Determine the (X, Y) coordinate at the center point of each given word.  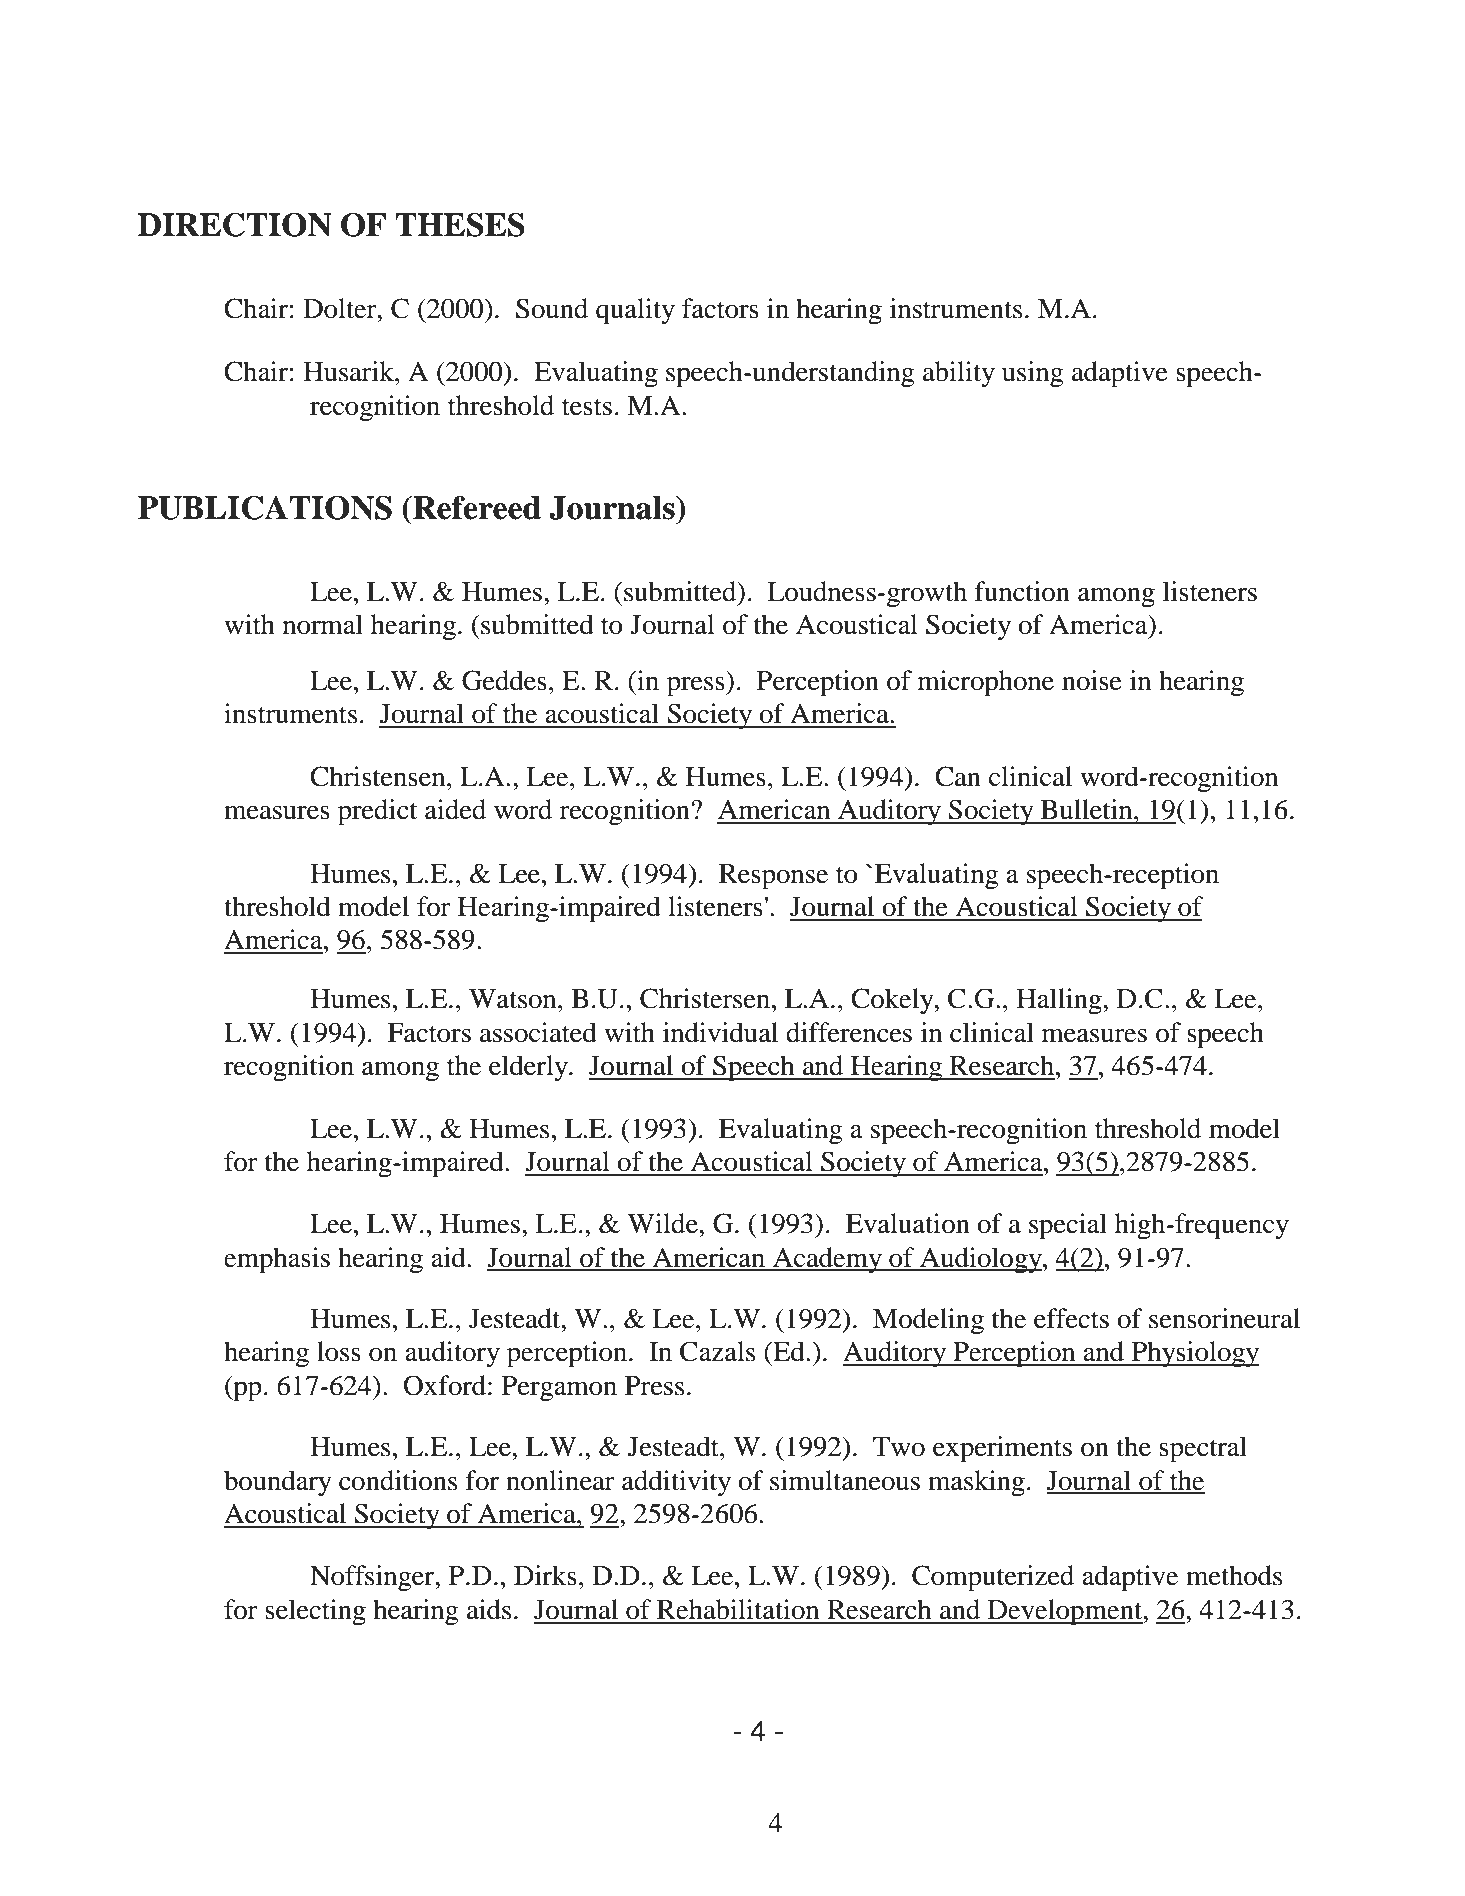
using (1033, 374)
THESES (460, 224)
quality (635, 311)
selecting (315, 1612)
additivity (676, 1483)
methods (1234, 1575)
